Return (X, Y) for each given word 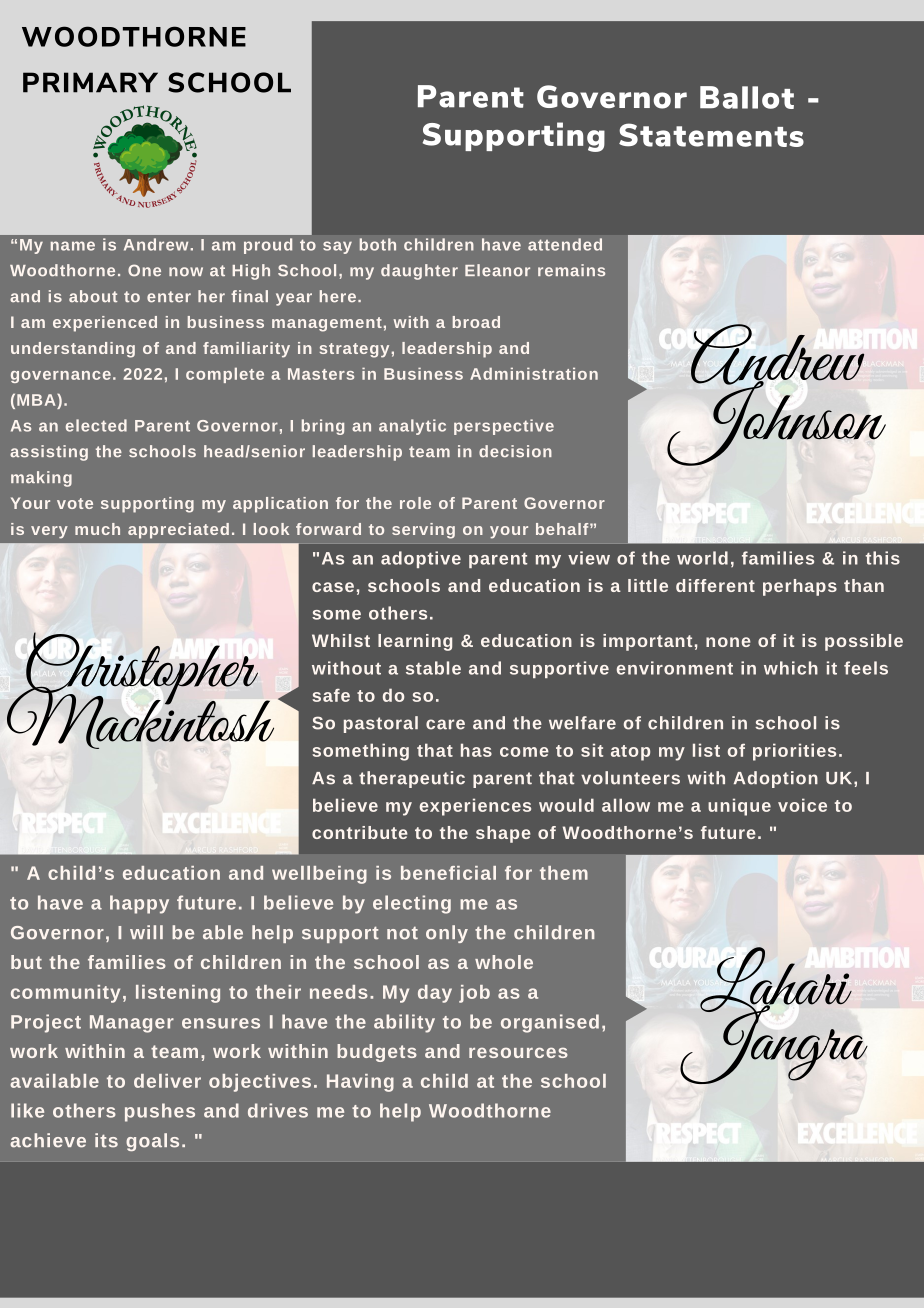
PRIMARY (90, 82)
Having (360, 1083)
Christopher (141, 669)
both (378, 244)
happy (139, 904)
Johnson (776, 422)
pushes (160, 1112)
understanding (73, 350)
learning (415, 642)
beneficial (448, 873)
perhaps (800, 587)
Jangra (774, 1043)
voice (802, 805)
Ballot (747, 97)
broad (476, 322)
